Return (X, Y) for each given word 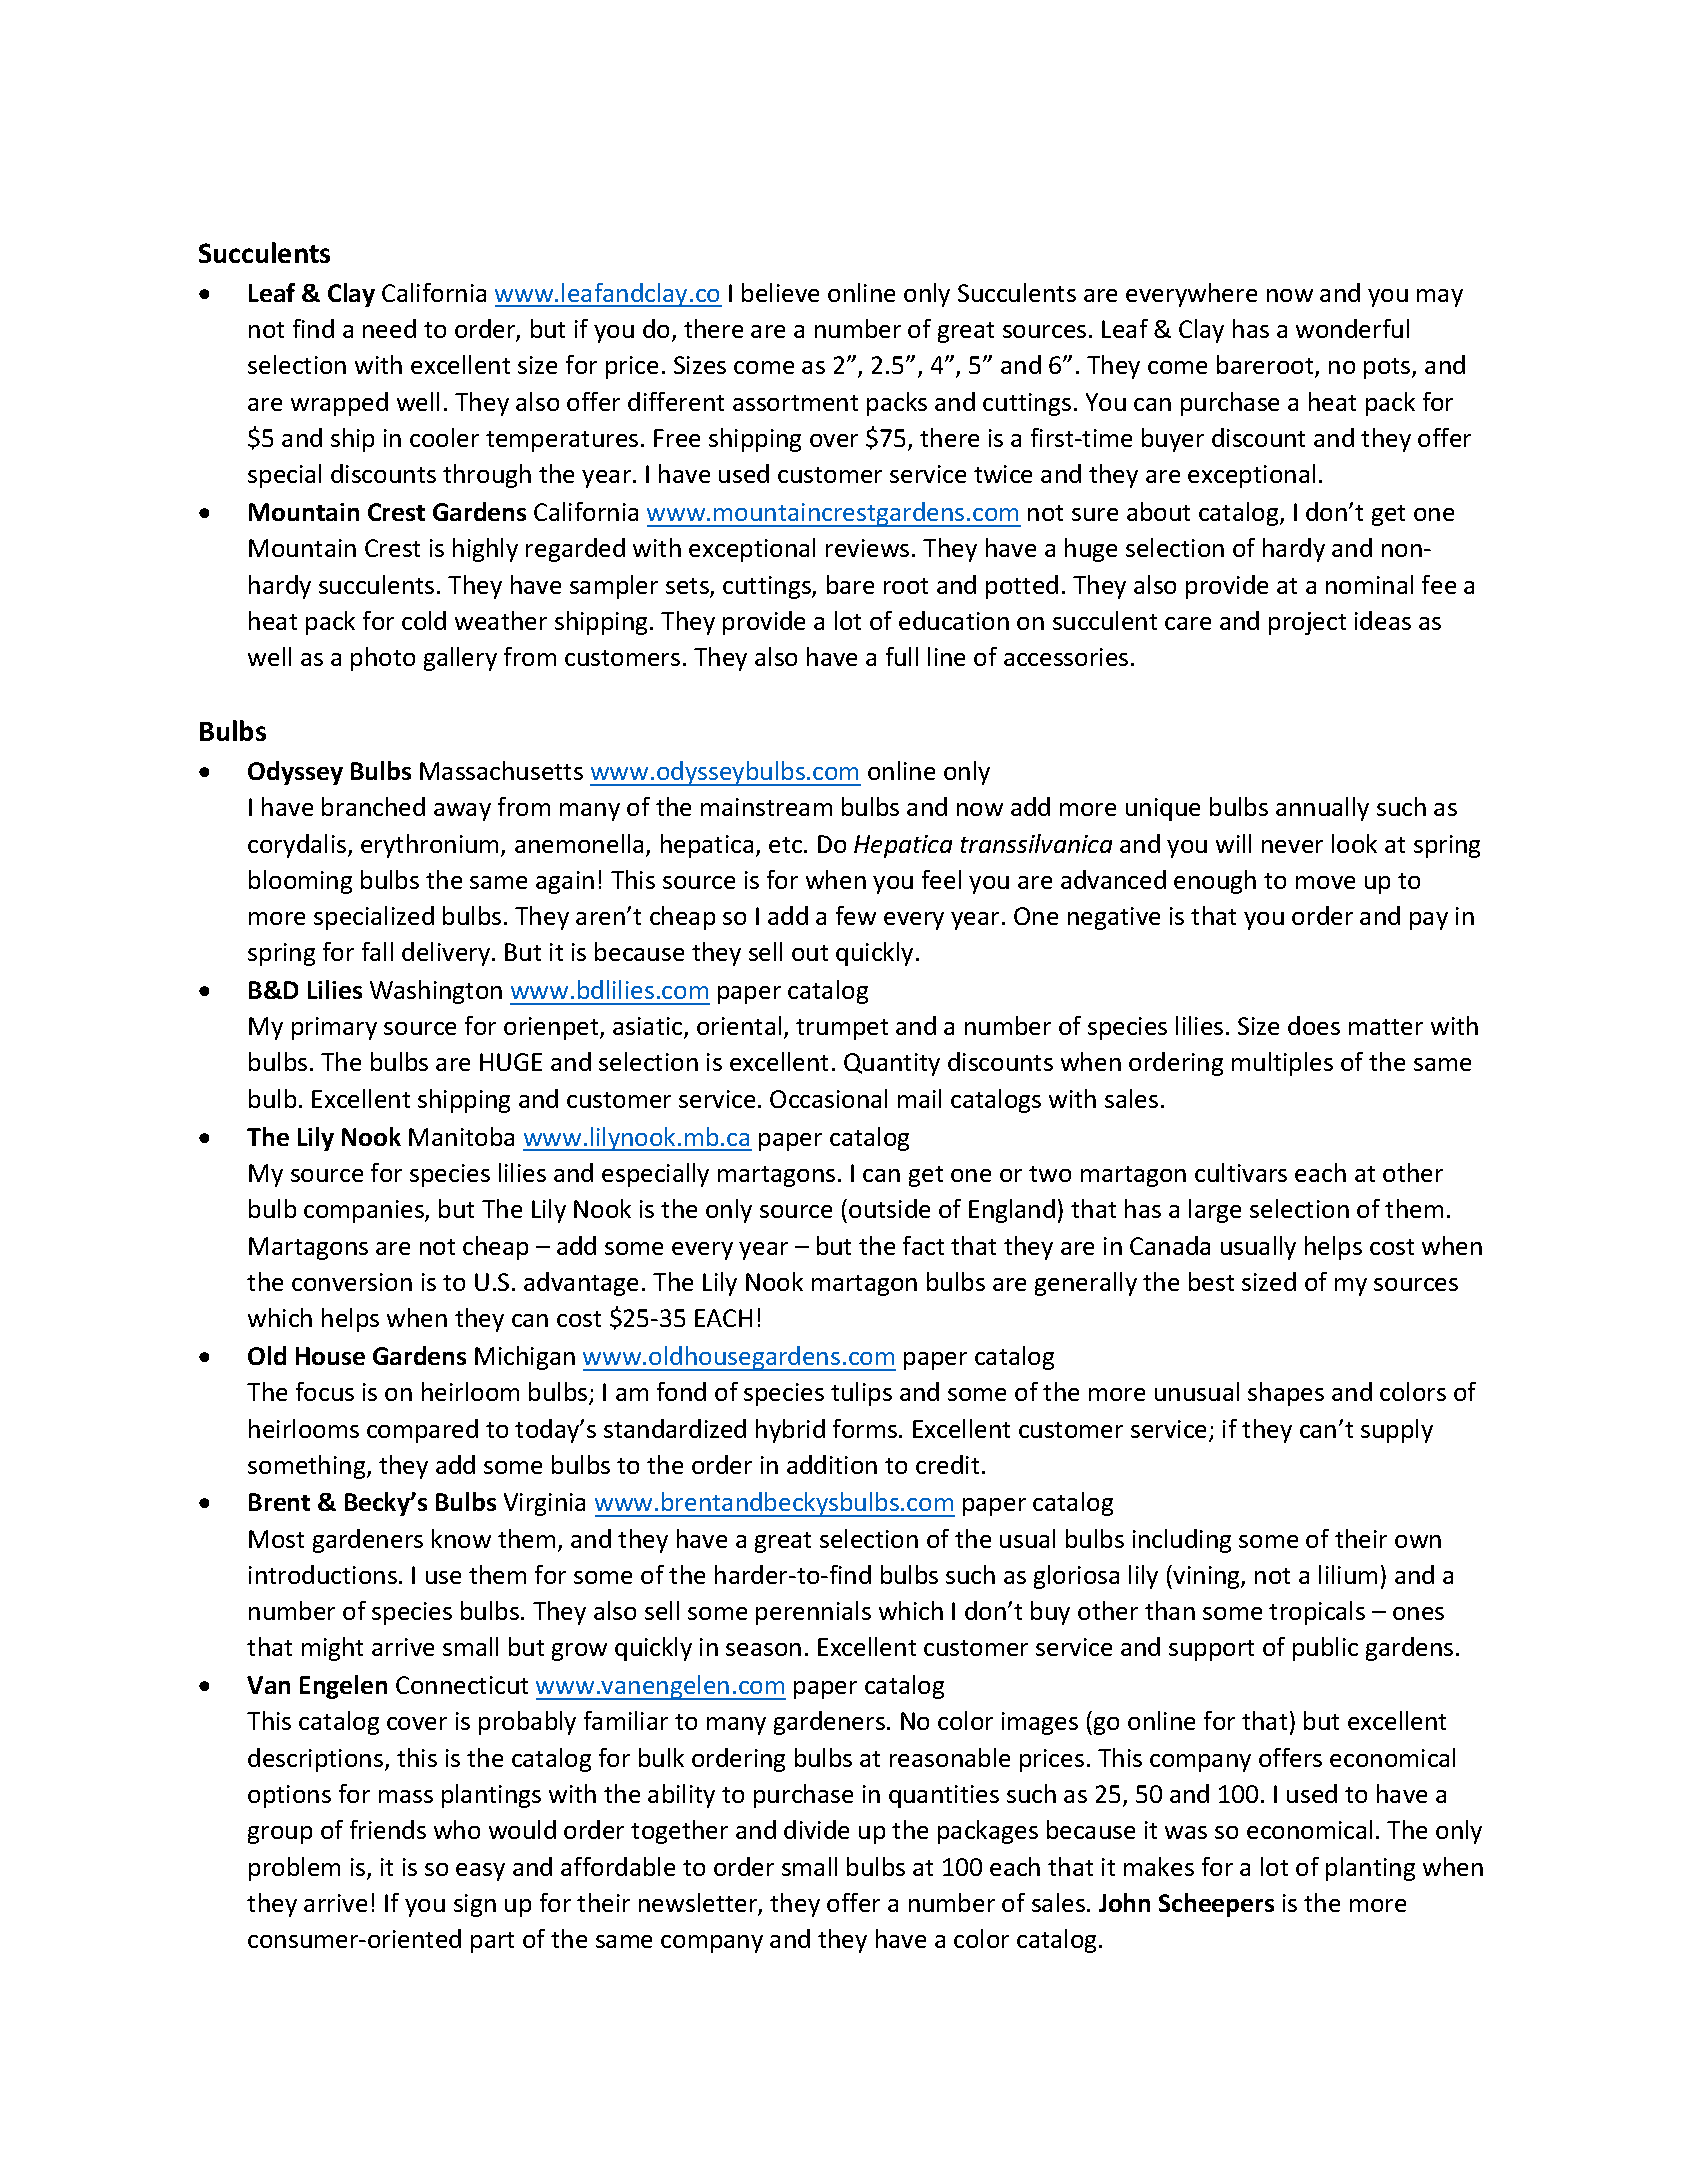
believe (780, 292)
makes (1159, 1866)
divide (816, 1829)
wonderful (1352, 328)
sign (475, 1905)
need (389, 328)
